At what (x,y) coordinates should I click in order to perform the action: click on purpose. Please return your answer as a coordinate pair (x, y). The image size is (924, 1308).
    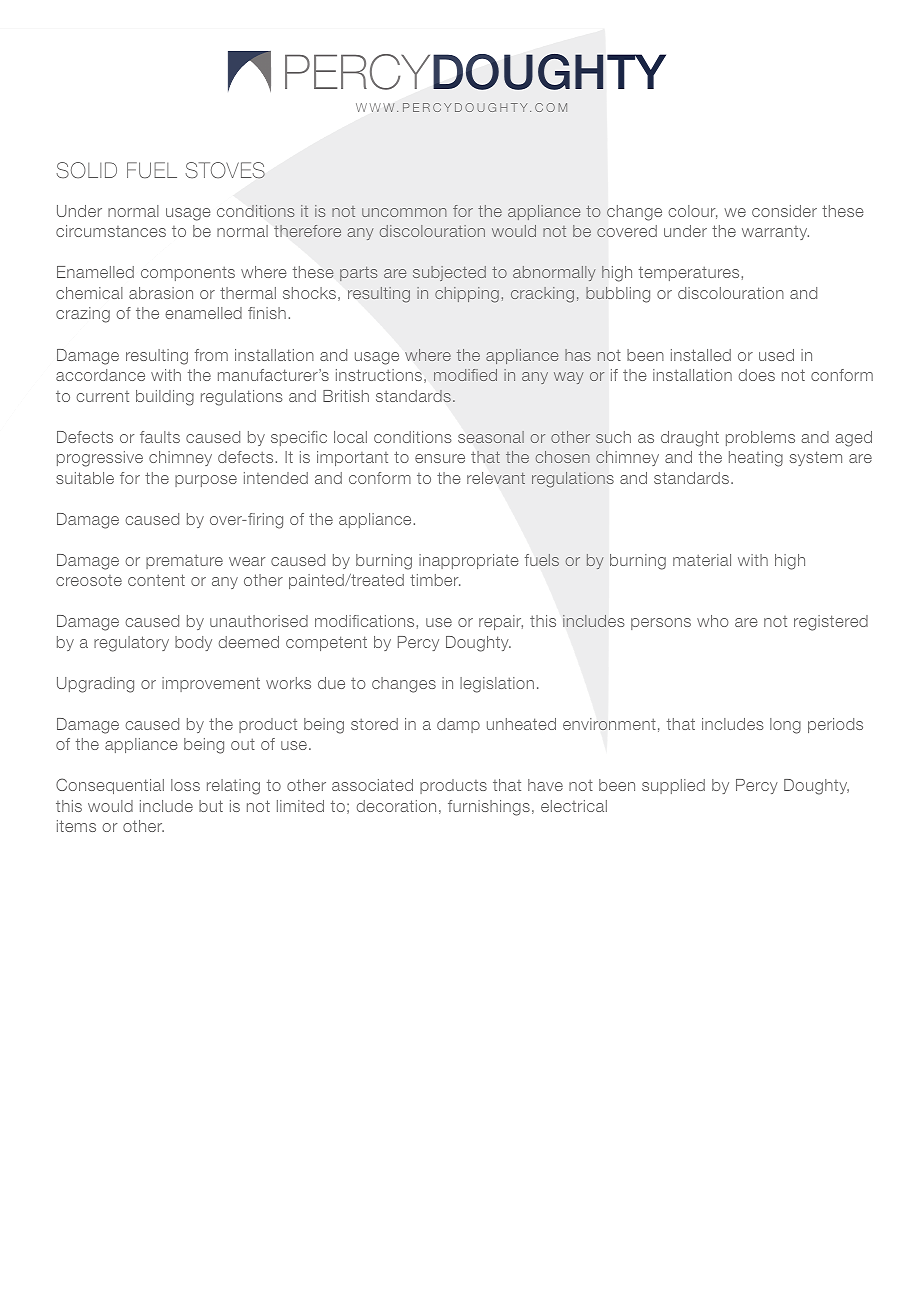
    Looking at the image, I should click on (206, 481).
